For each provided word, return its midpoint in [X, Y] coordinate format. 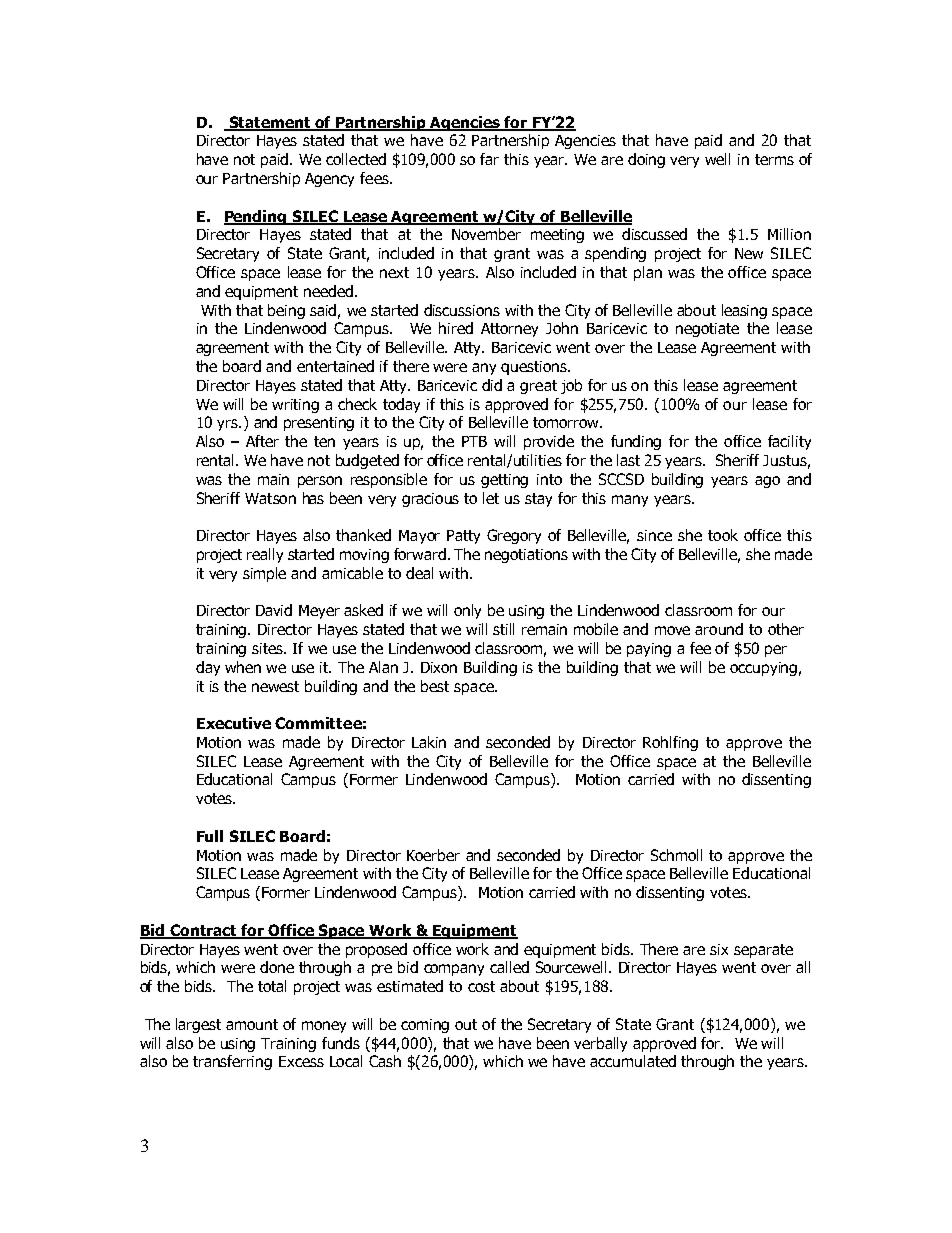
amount [252, 1024]
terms [774, 159]
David [274, 610]
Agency [329, 180]
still [503, 629]
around [719, 629]
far [489, 159]
